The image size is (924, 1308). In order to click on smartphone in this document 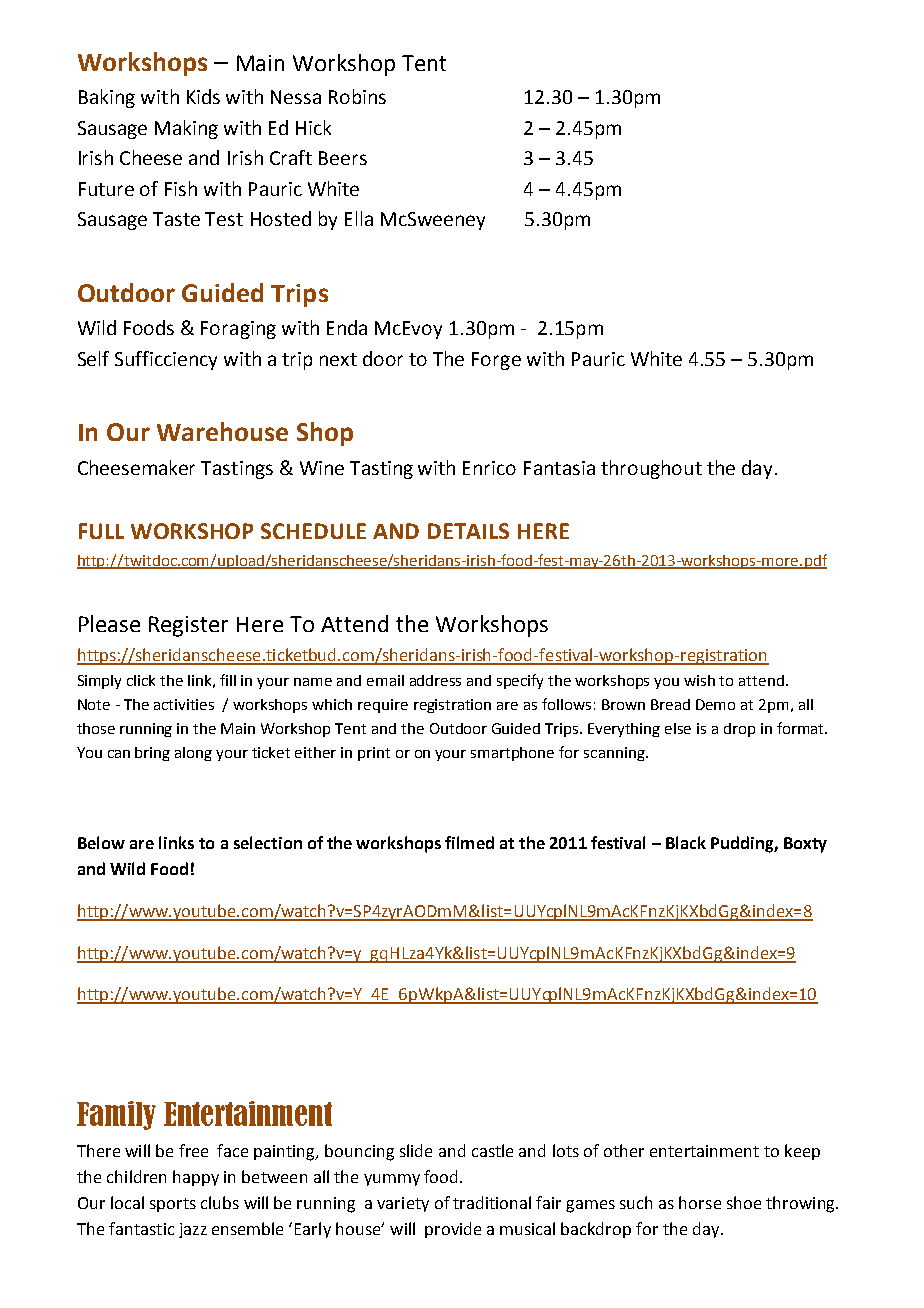, I will do `click(512, 754)`.
